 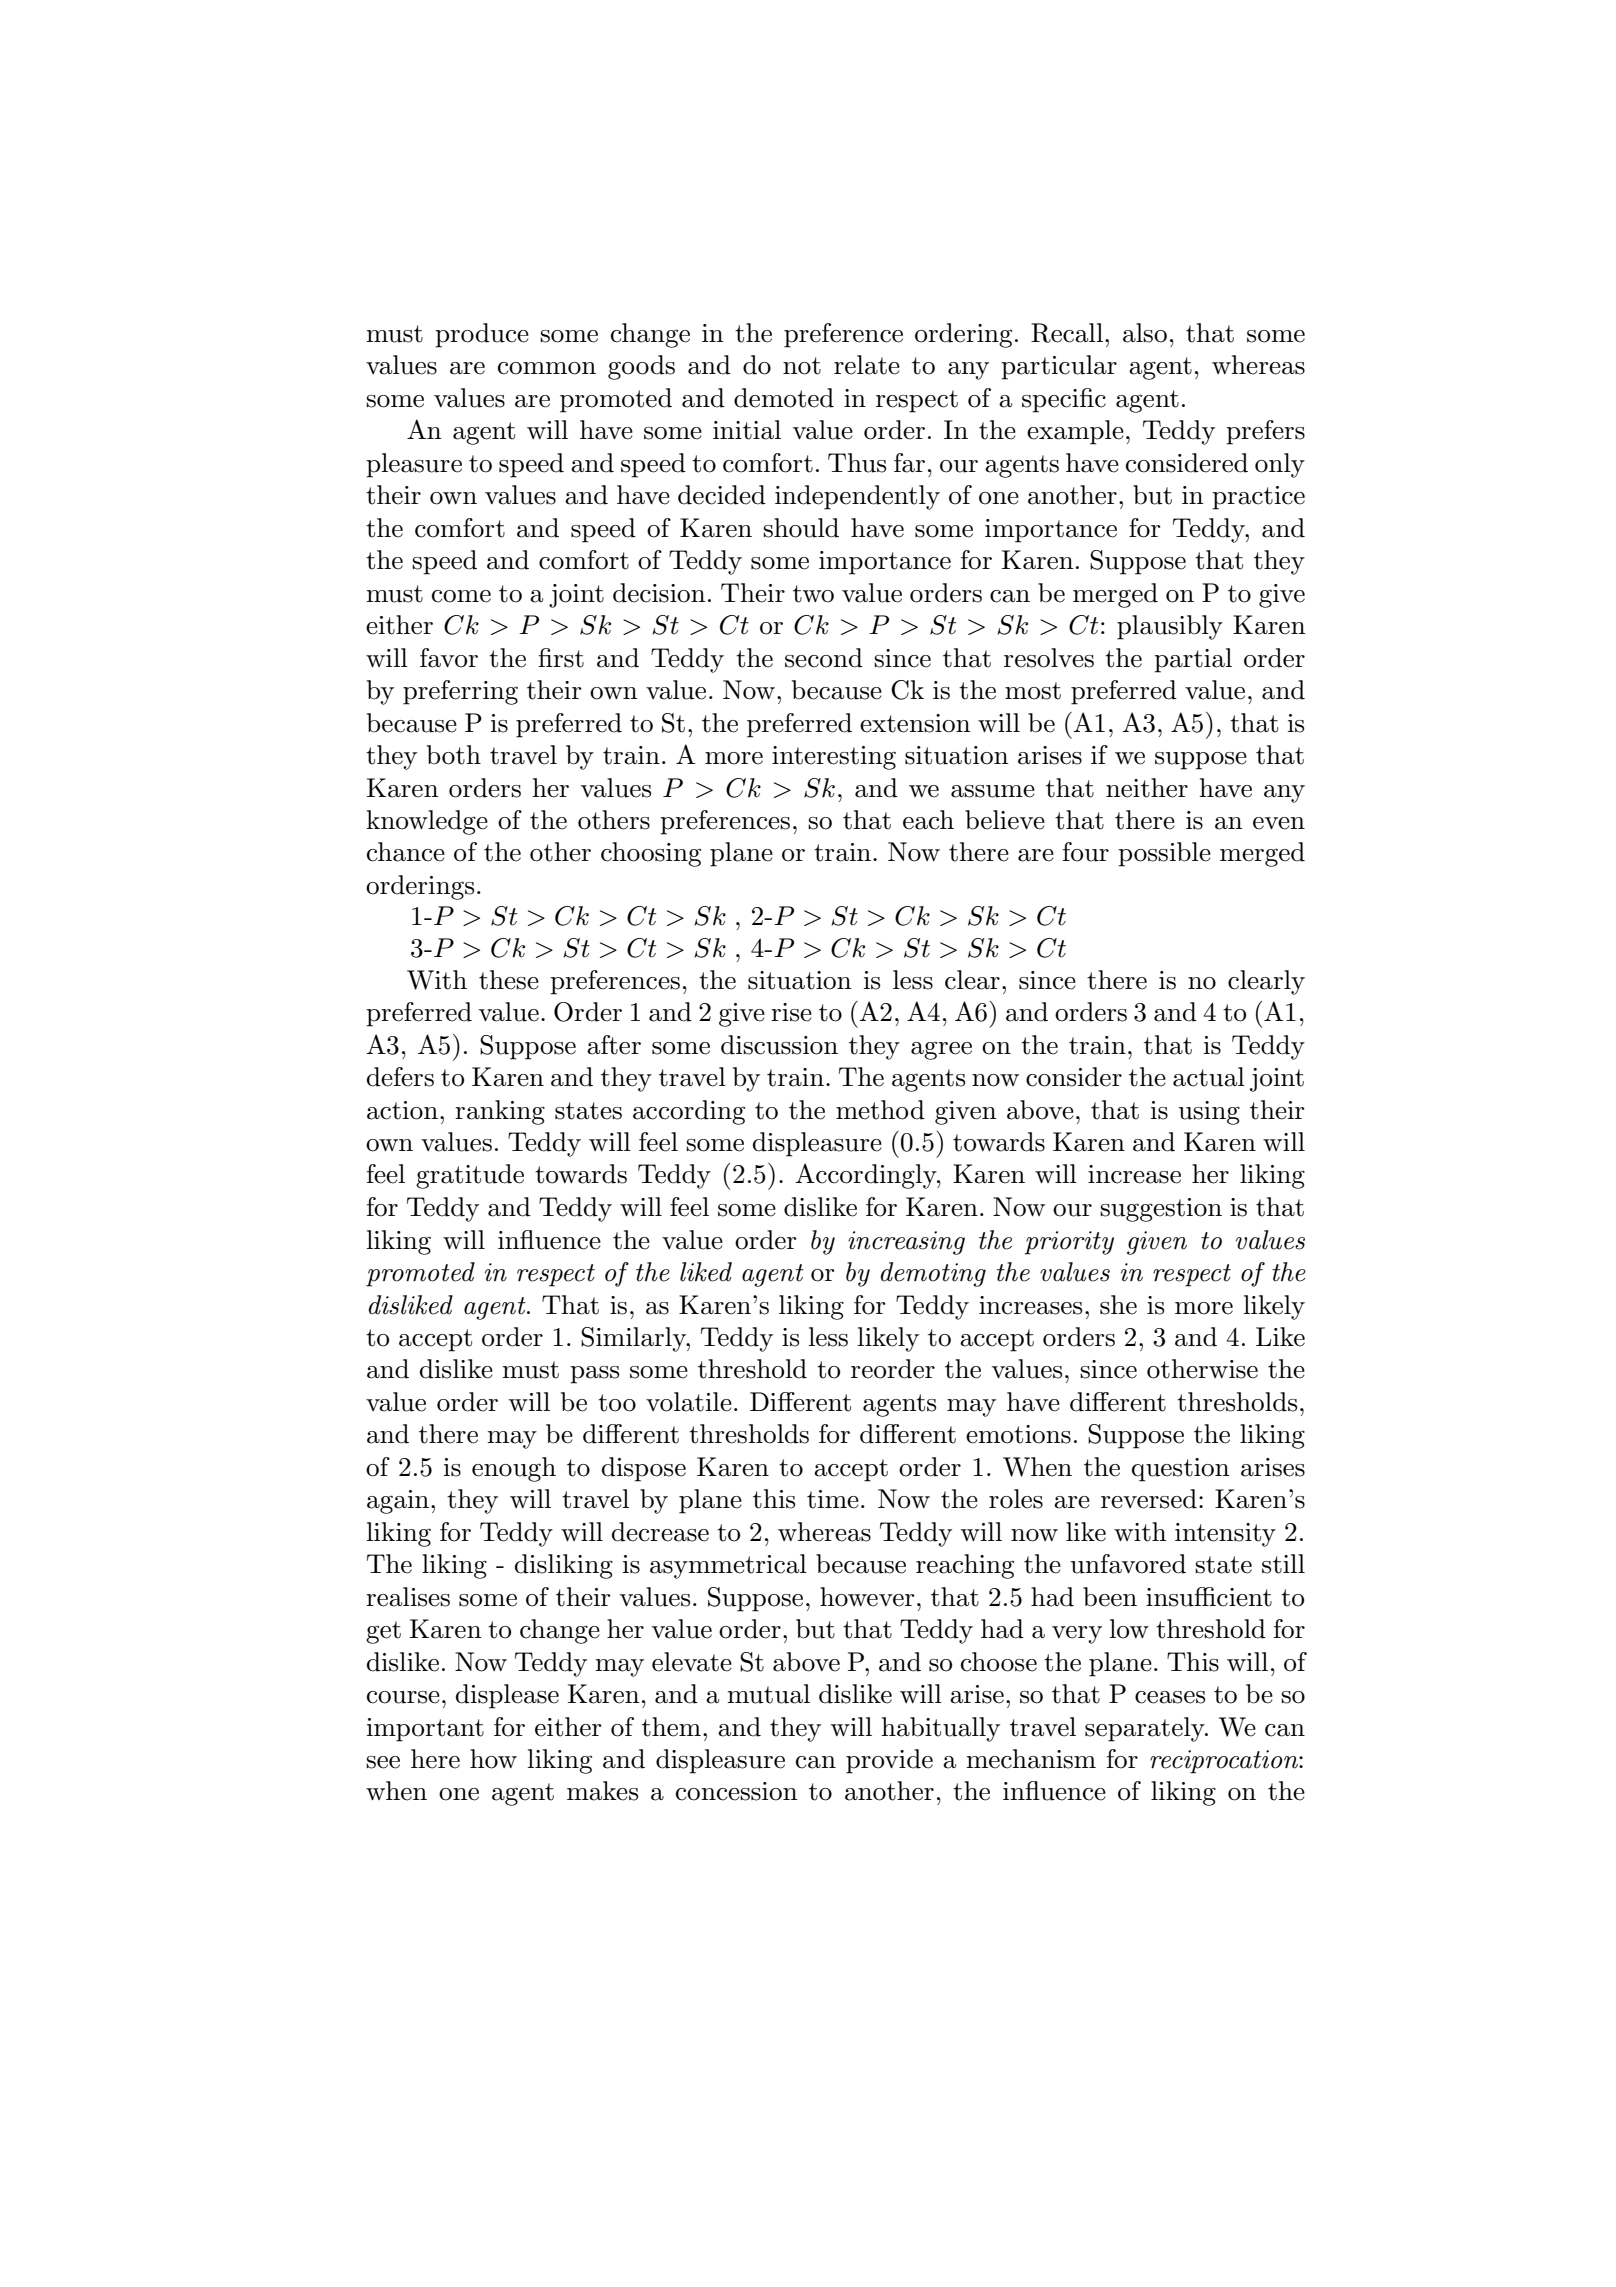 What do you see at coordinates (482, 335) in the page?
I see `produce` at bounding box center [482, 335].
